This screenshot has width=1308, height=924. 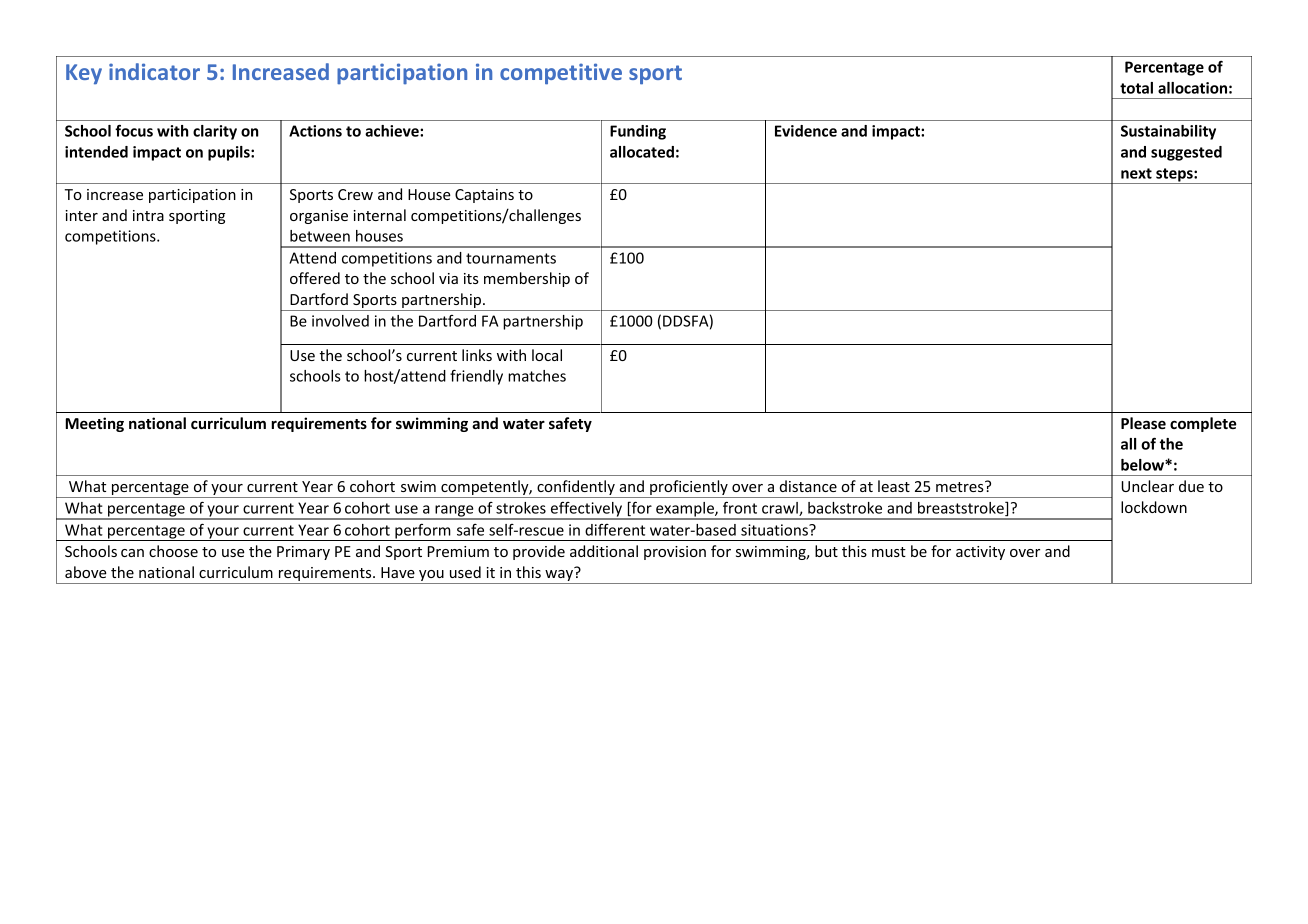 What do you see at coordinates (561, 74) in the screenshot?
I see `competitive` at bounding box center [561, 74].
